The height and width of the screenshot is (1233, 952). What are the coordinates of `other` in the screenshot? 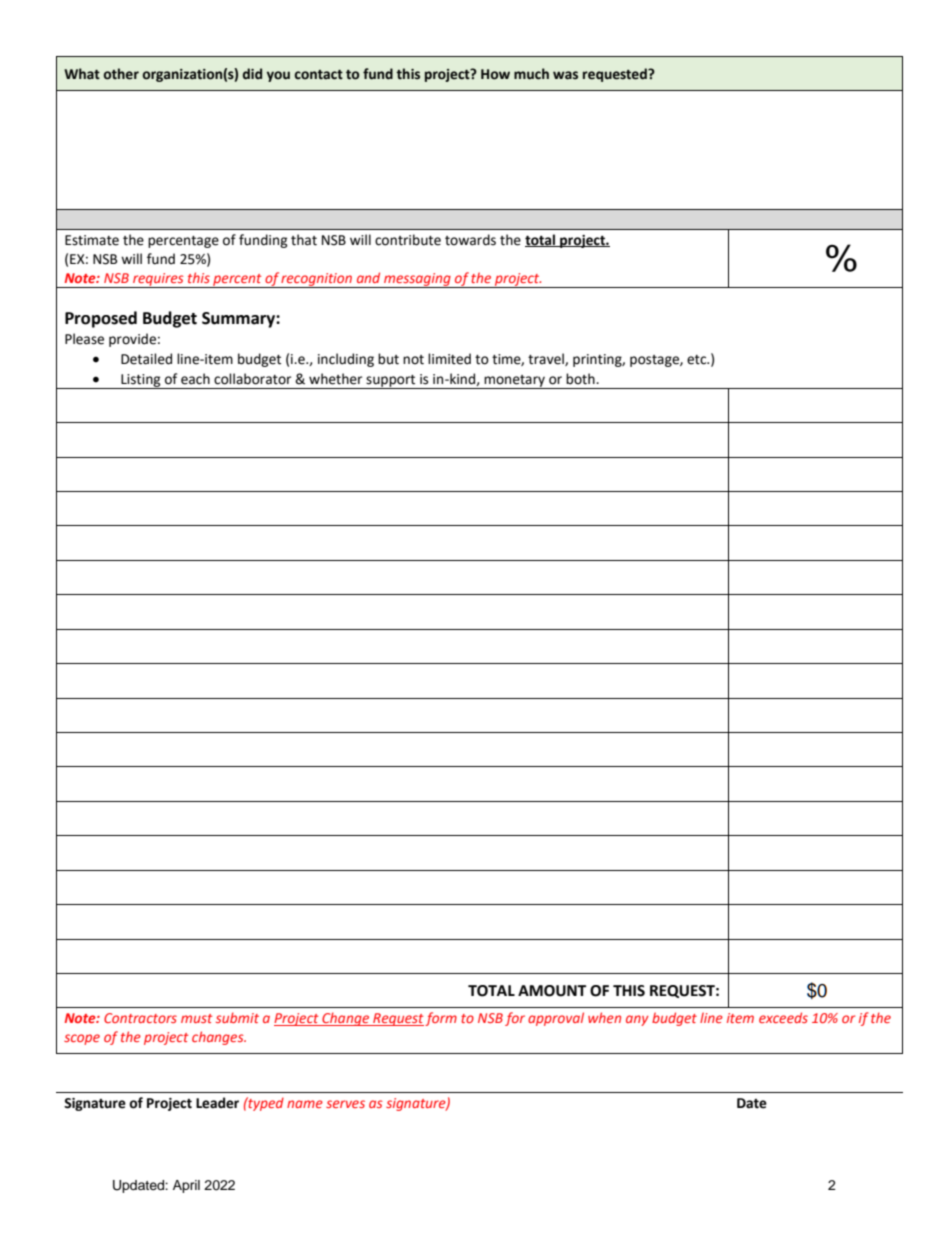 It's located at (121, 74).
